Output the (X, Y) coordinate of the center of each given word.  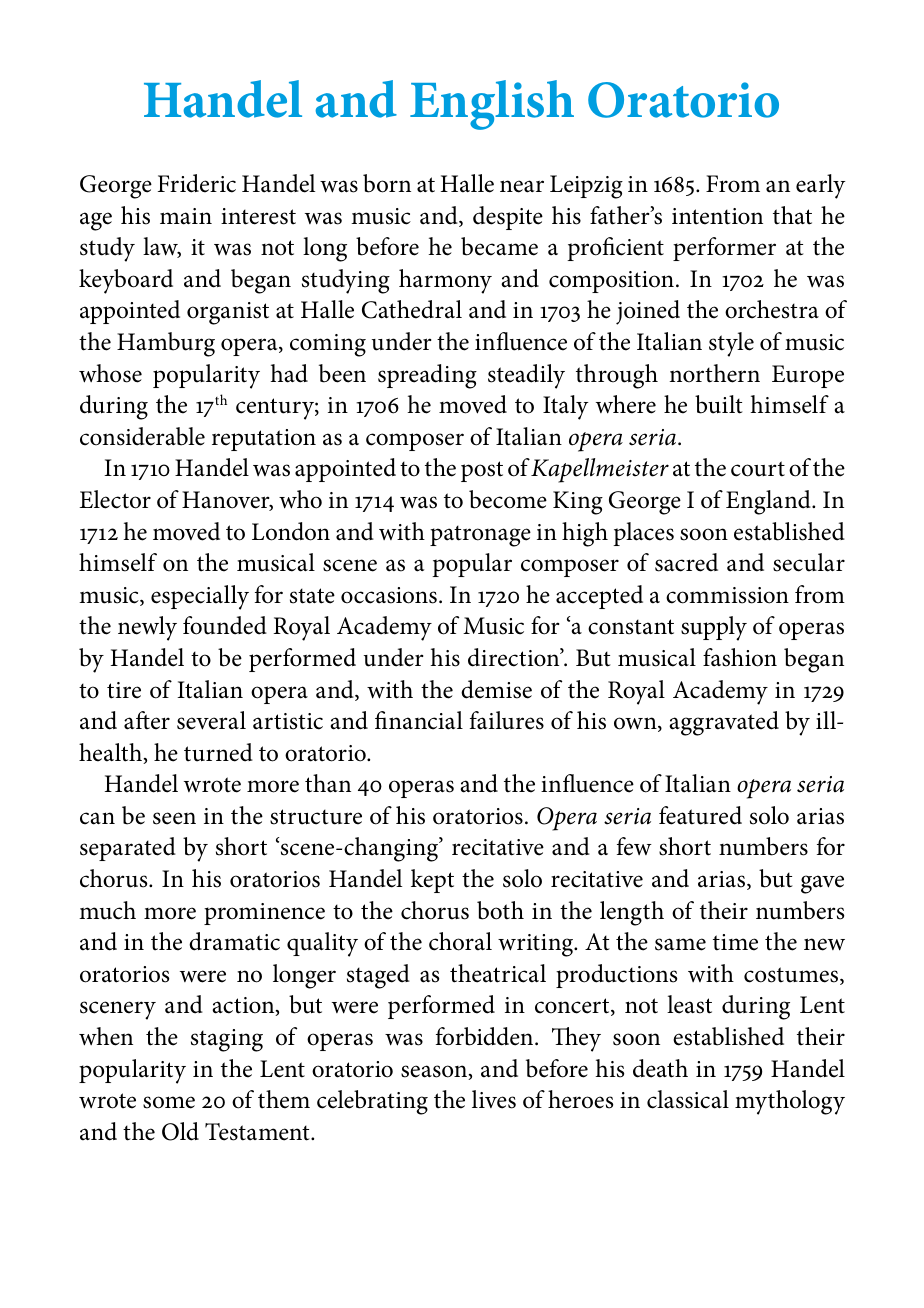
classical (688, 1099)
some (169, 1102)
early (821, 186)
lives (494, 1099)
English (492, 105)
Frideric (197, 183)
